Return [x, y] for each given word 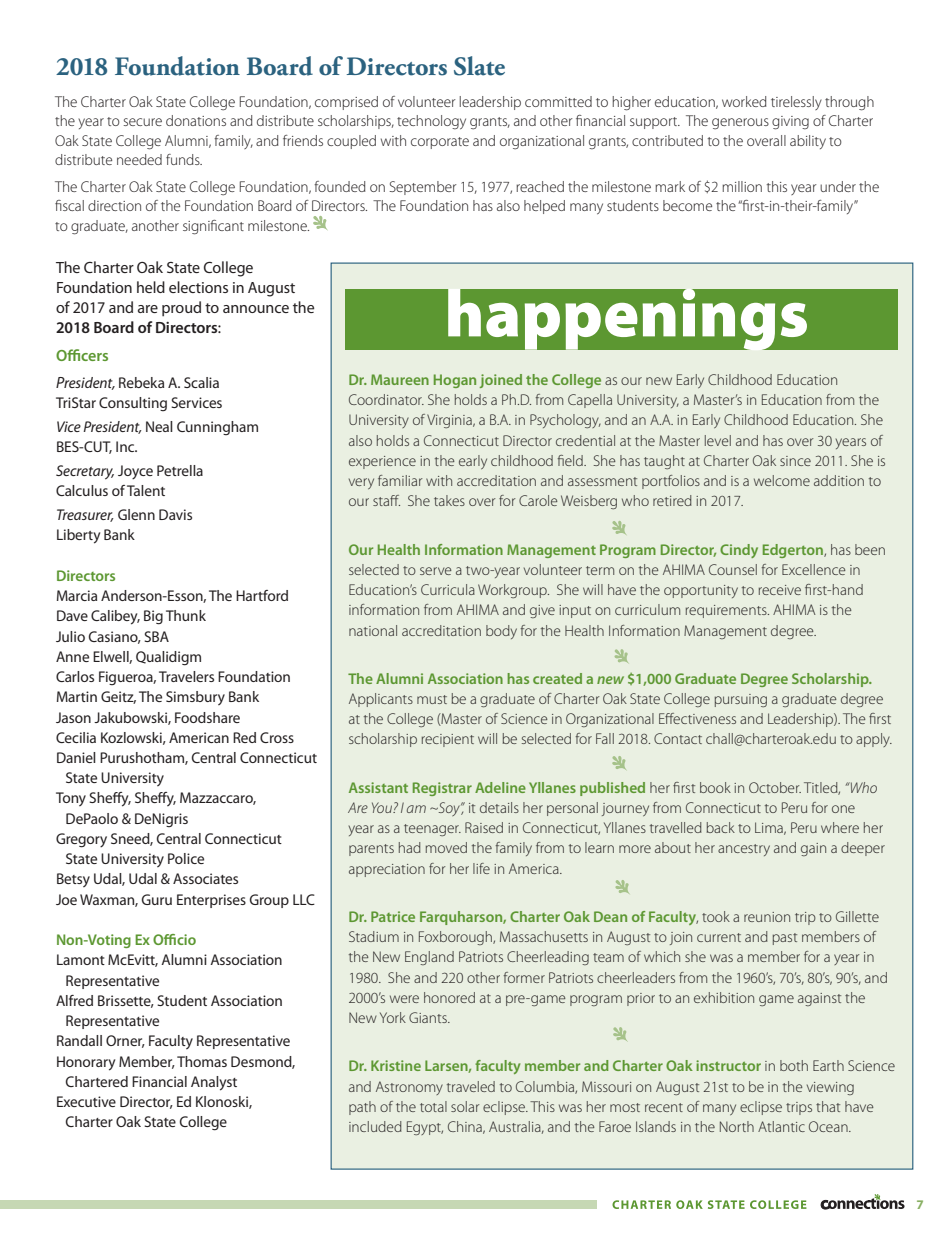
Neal [159, 426]
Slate [479, 66]
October [775, 787]
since [795, 461]
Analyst [214, 1083]
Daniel [76, 757]
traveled [471, 1086]
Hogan [455, 381]
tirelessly [796, 103]
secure [142, 122]
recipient [448, 740]
